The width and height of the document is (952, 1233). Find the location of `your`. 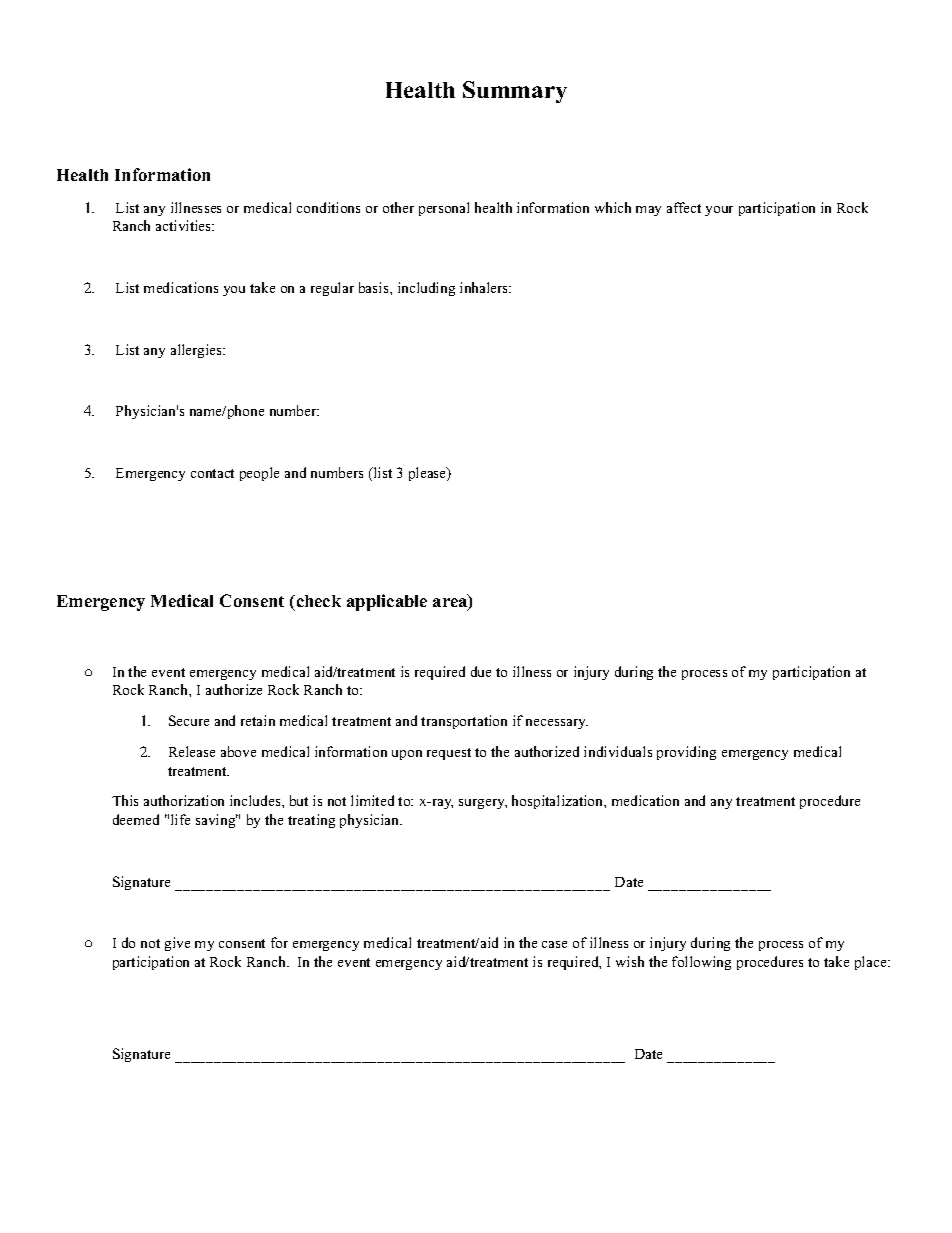

your is located at coordinates (719, 211).
